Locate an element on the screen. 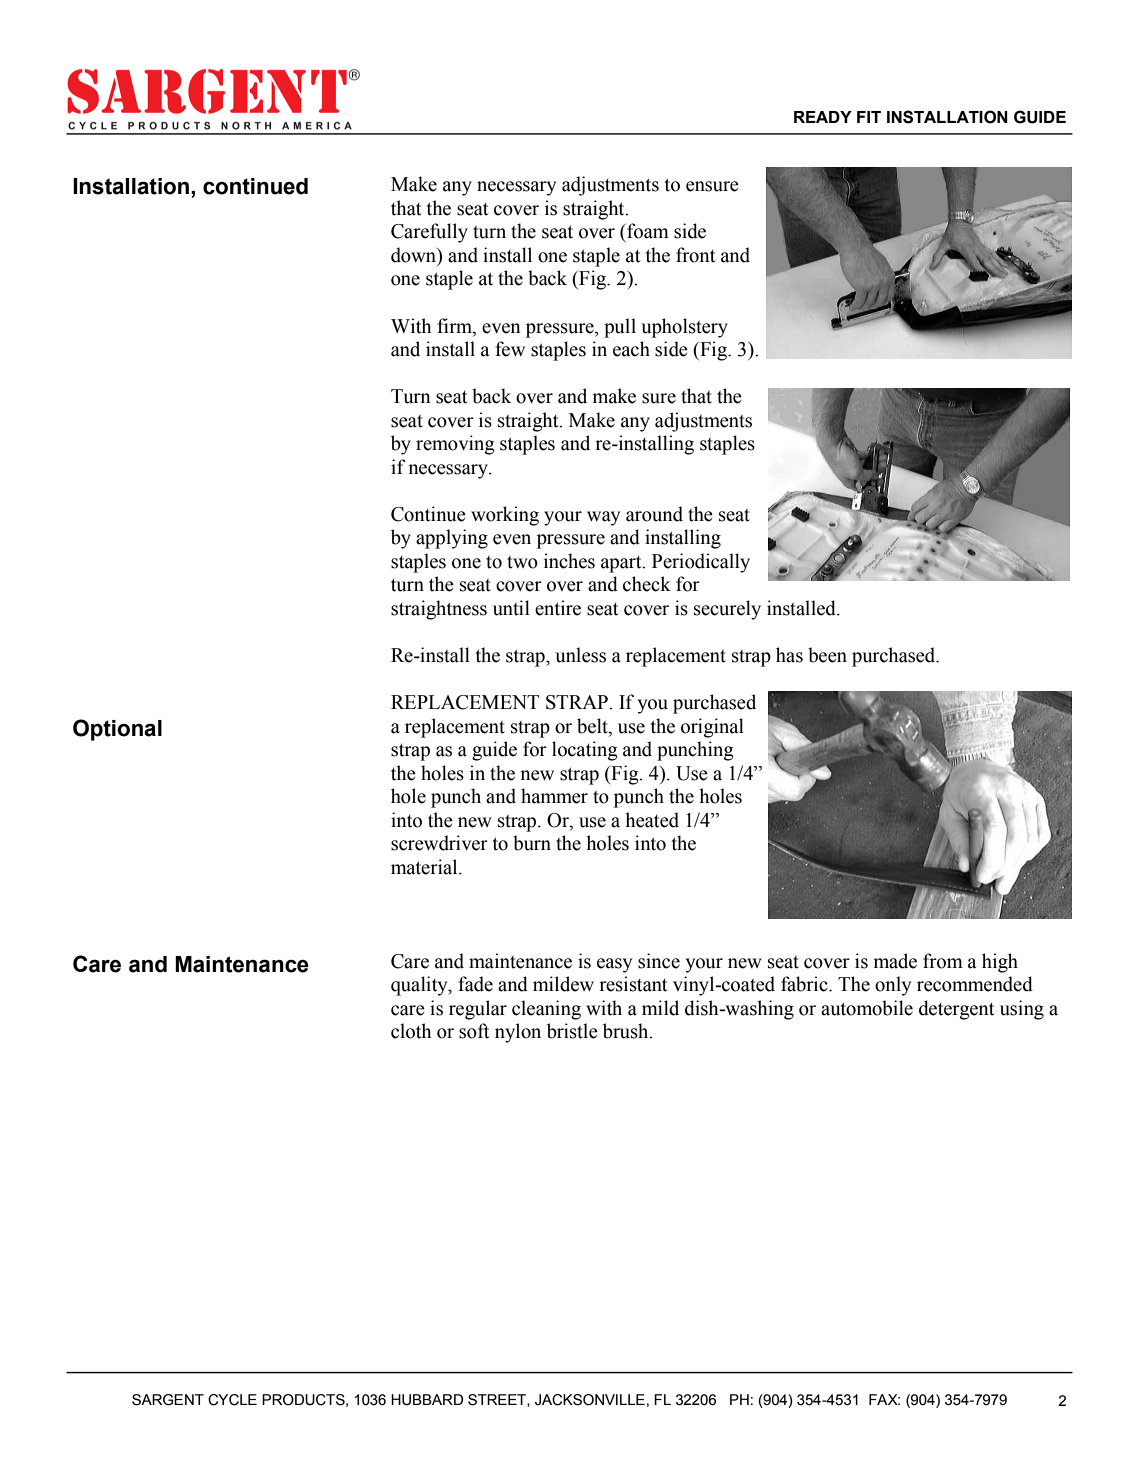 The image size is (1139, 1473). FIT is located at coordinates (869, 117).
